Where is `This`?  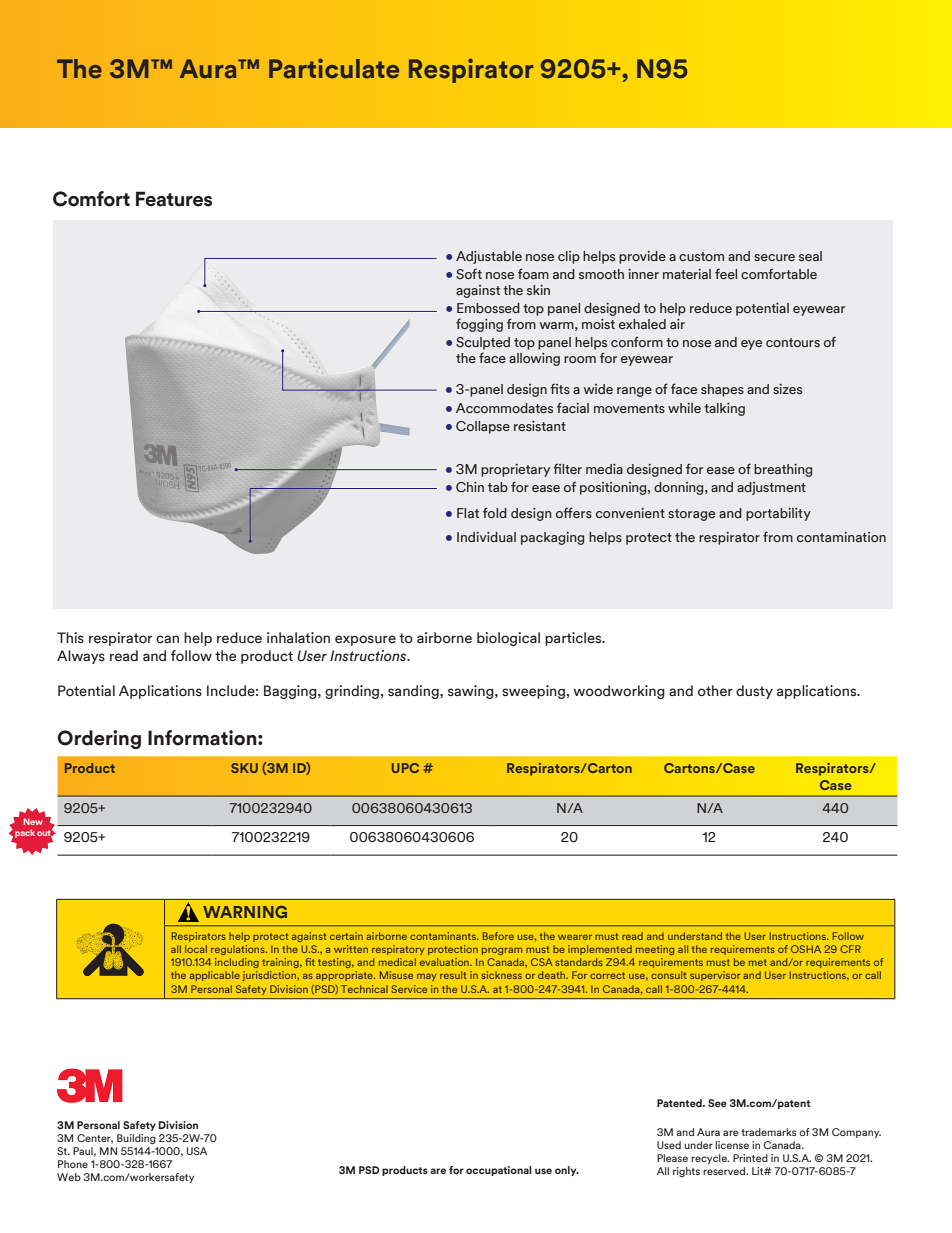
This is located at coordinates (70, 638).
